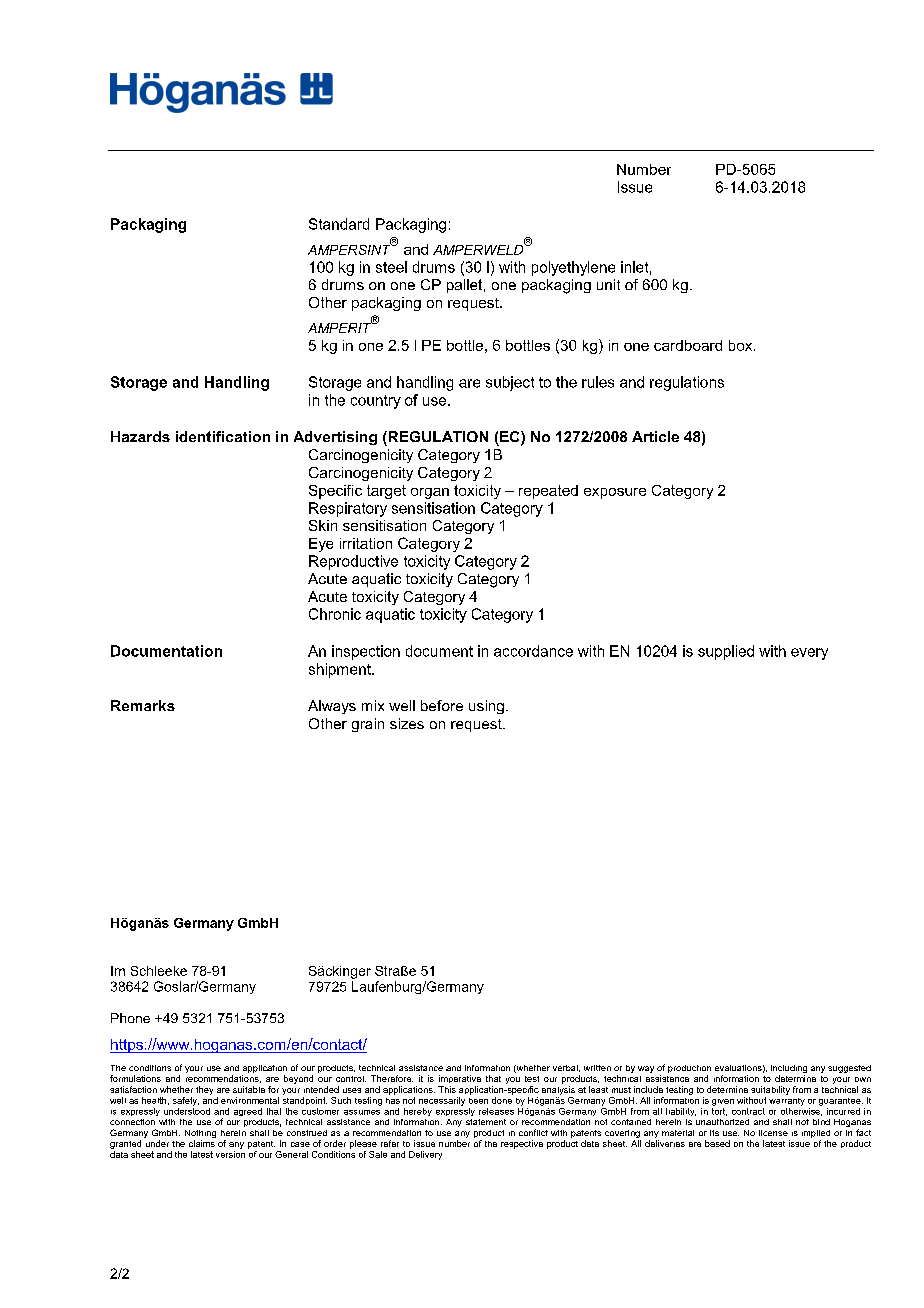  I want to click on claims, so click(202, 1143).
